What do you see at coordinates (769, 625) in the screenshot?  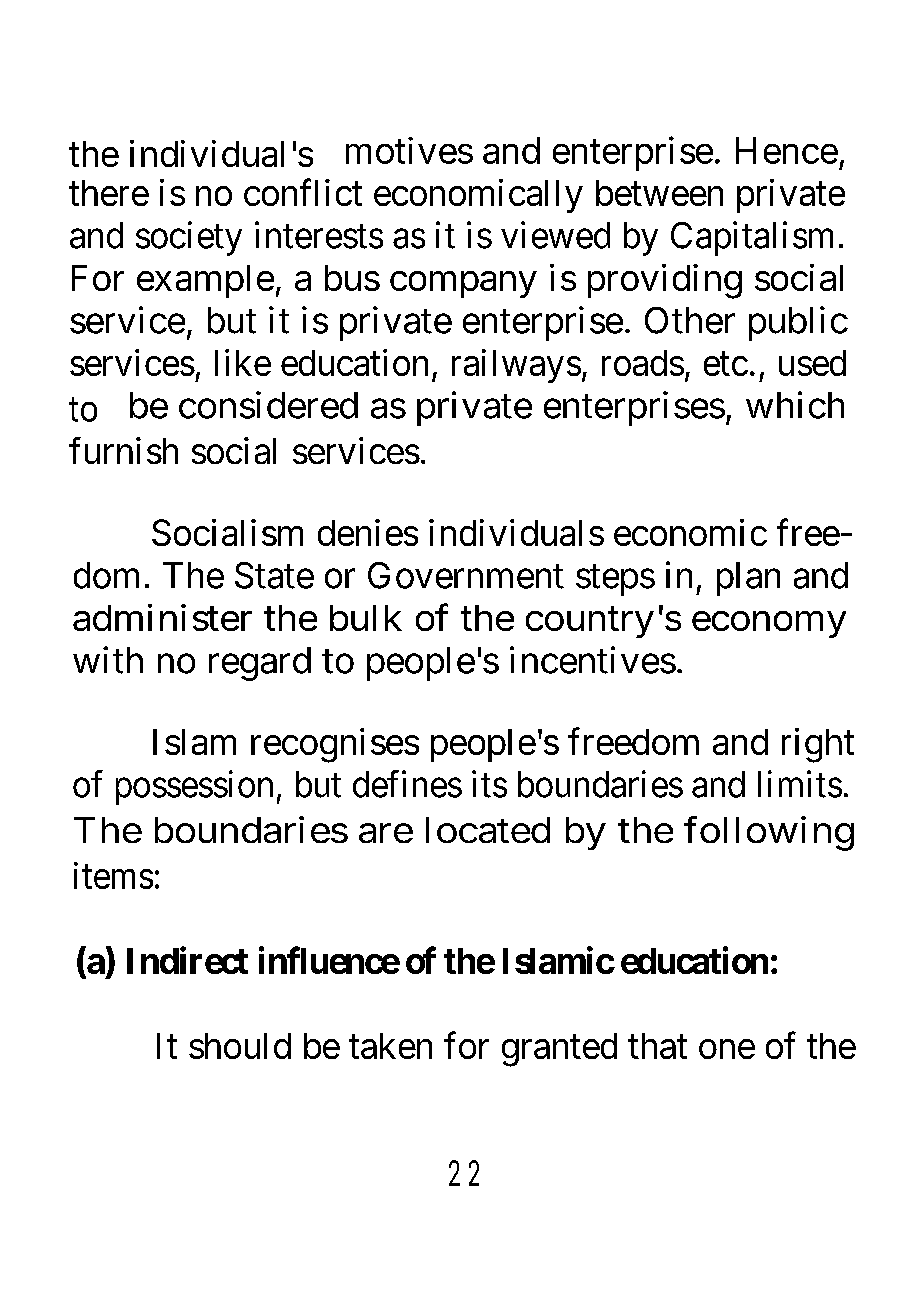 I see `economy` at bounding box center [769, 625].
